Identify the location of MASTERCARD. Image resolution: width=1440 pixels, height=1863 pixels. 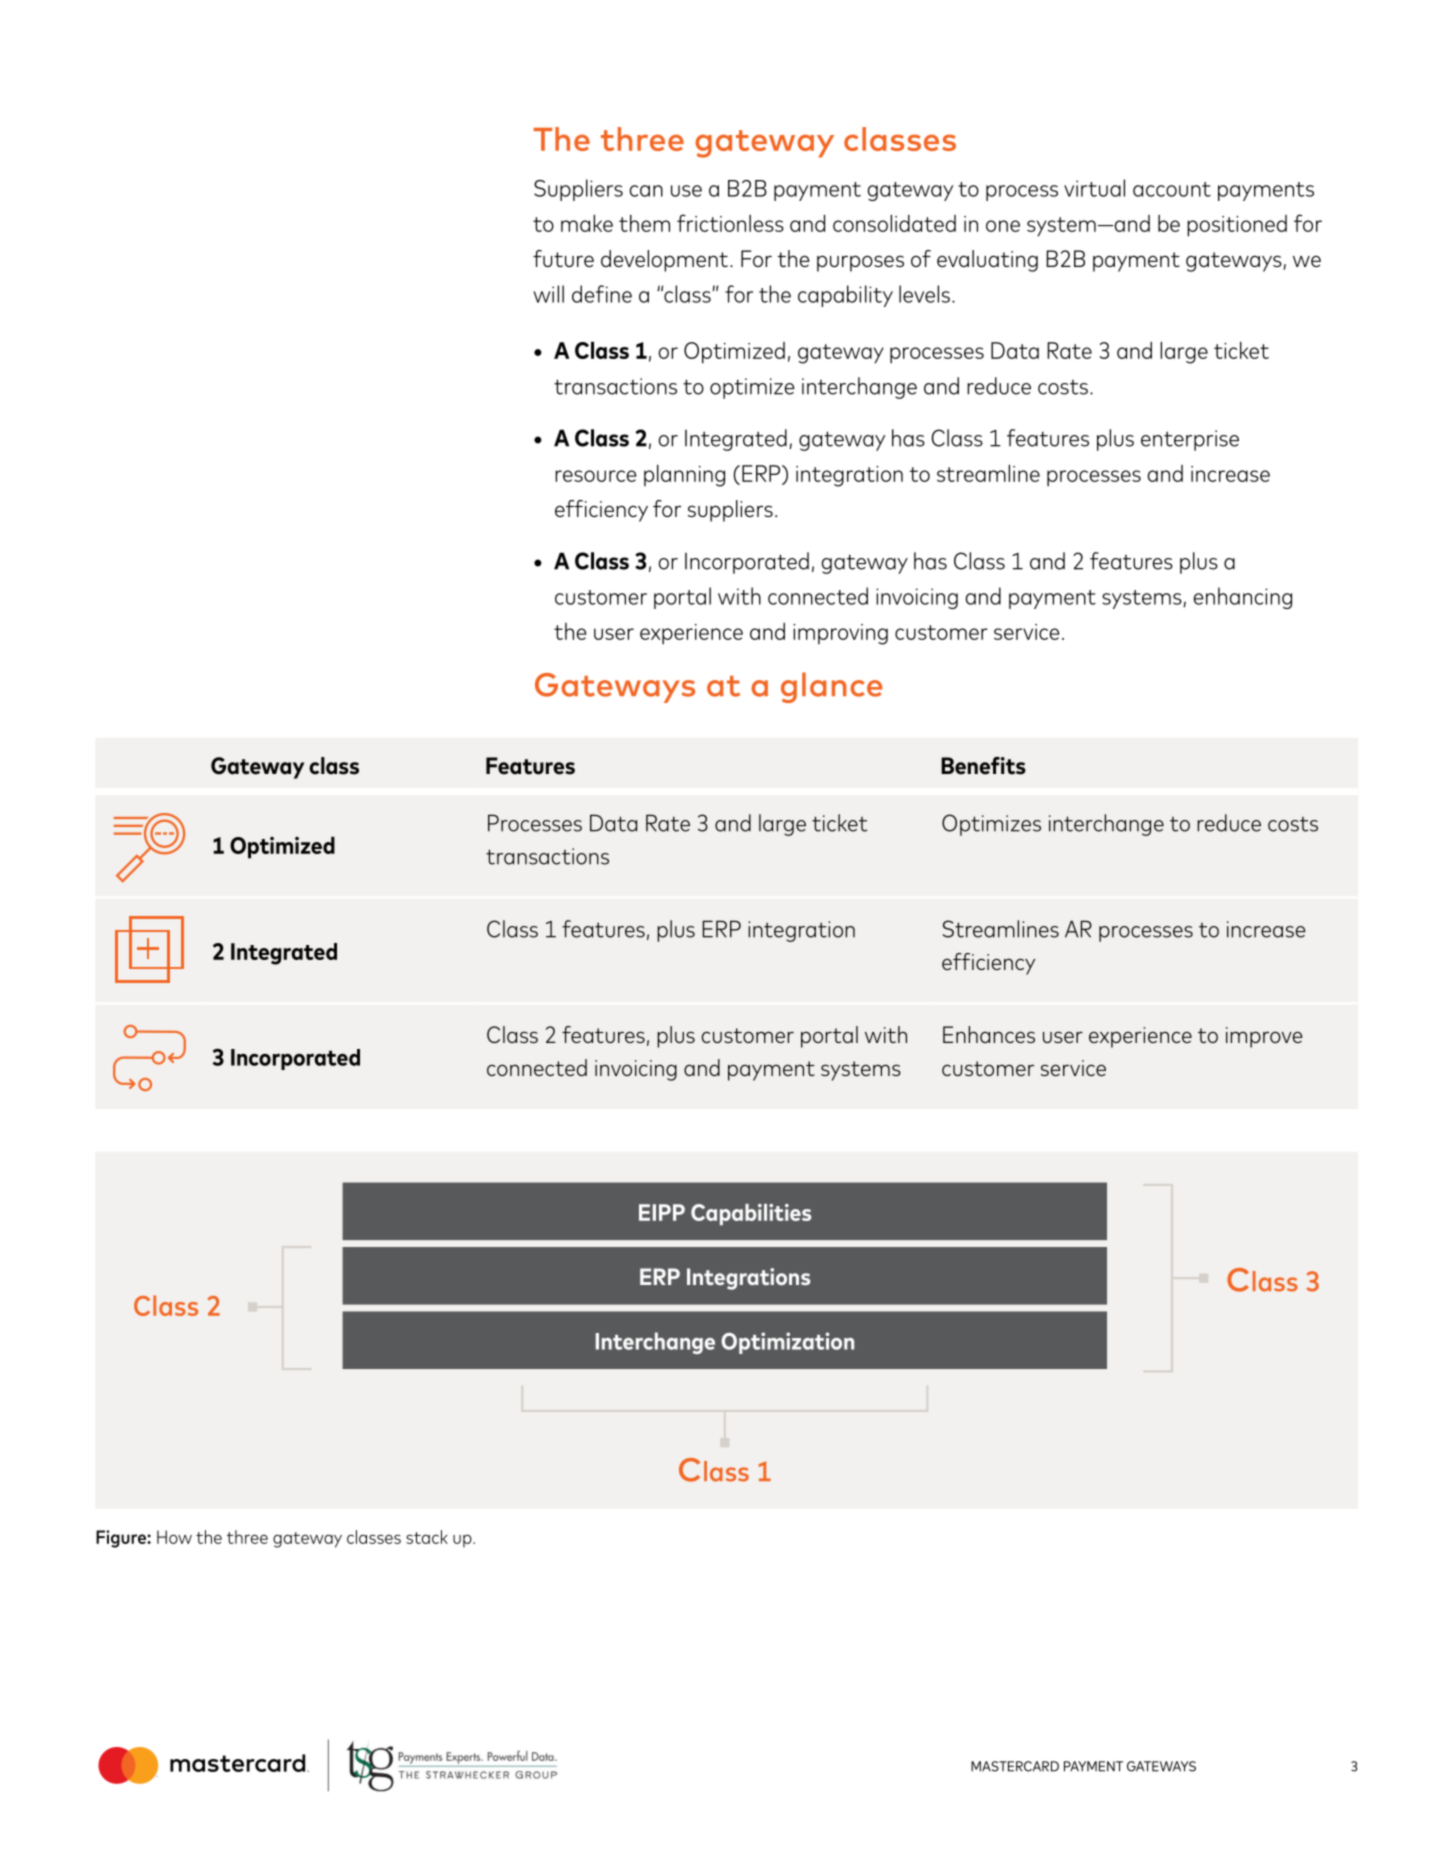
(1015, 1766).
